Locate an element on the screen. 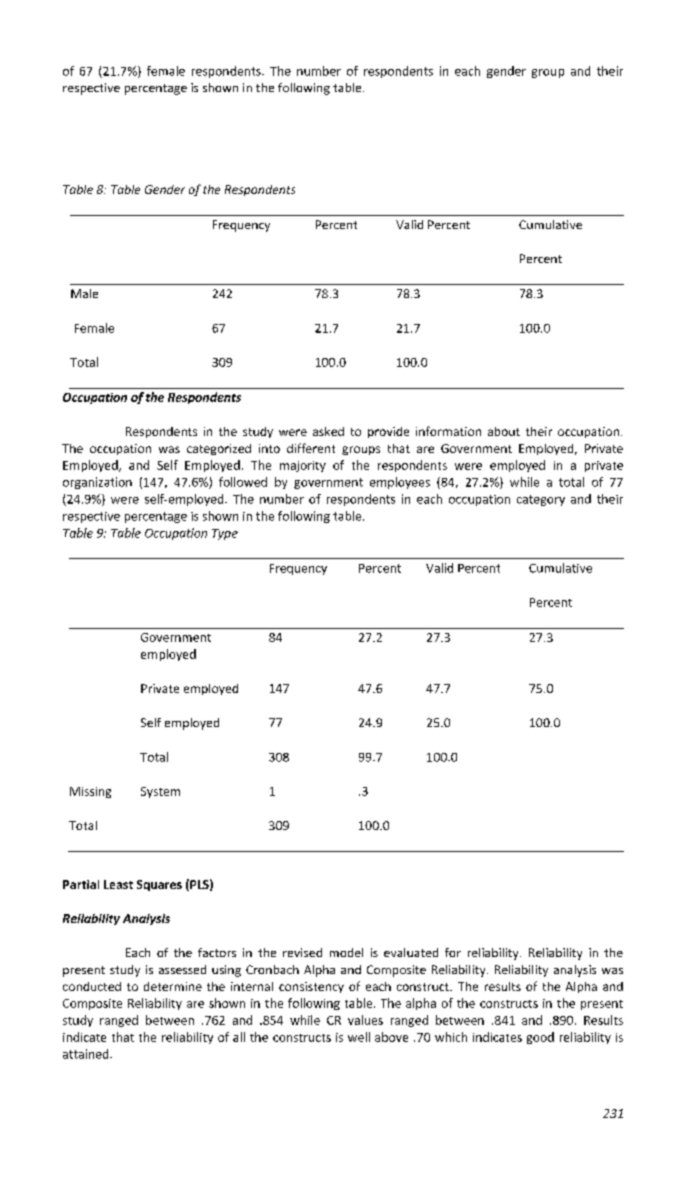  organization is located at coordinates (97, 483).
